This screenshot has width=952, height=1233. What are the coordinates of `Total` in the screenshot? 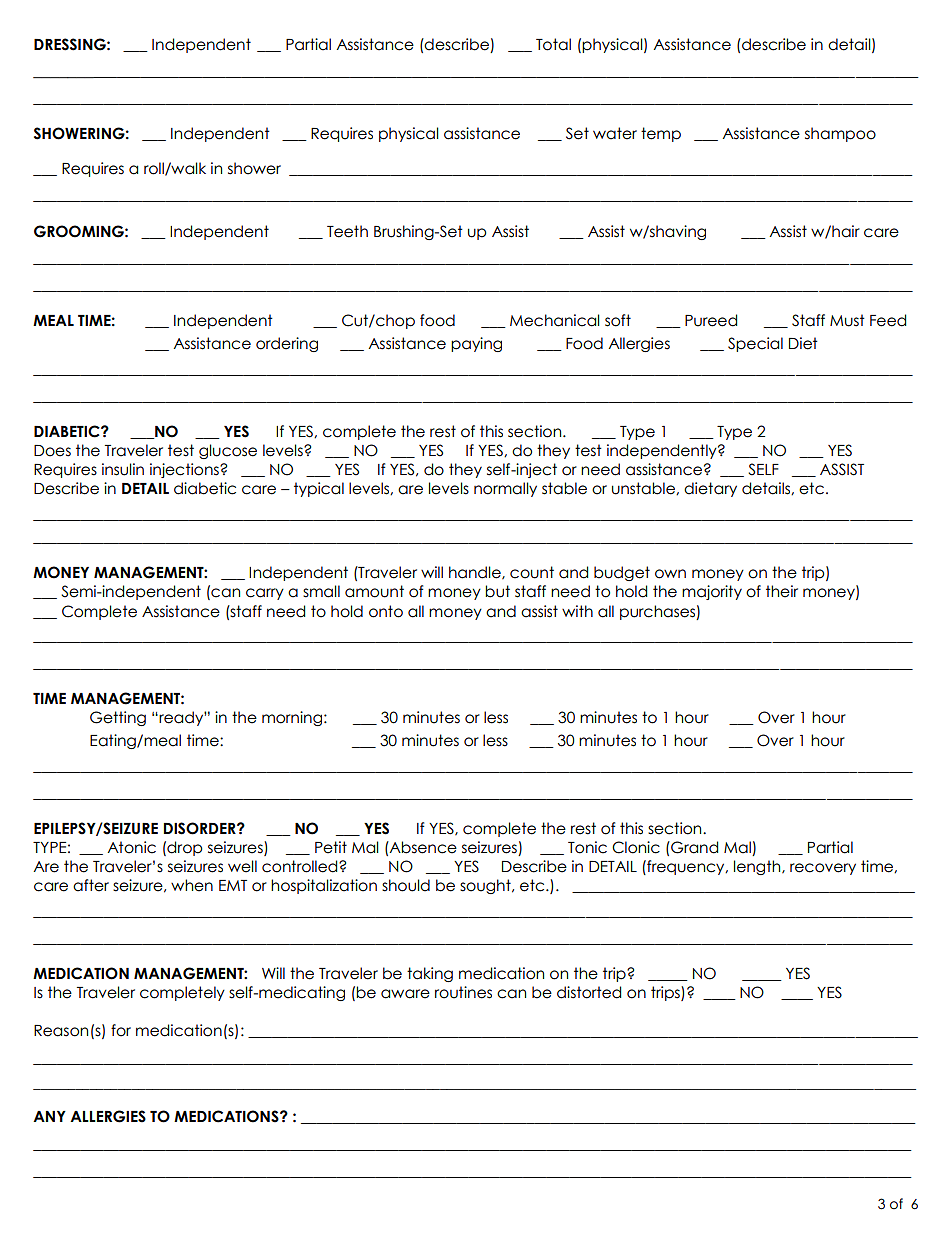 It's located at (553, 44).
